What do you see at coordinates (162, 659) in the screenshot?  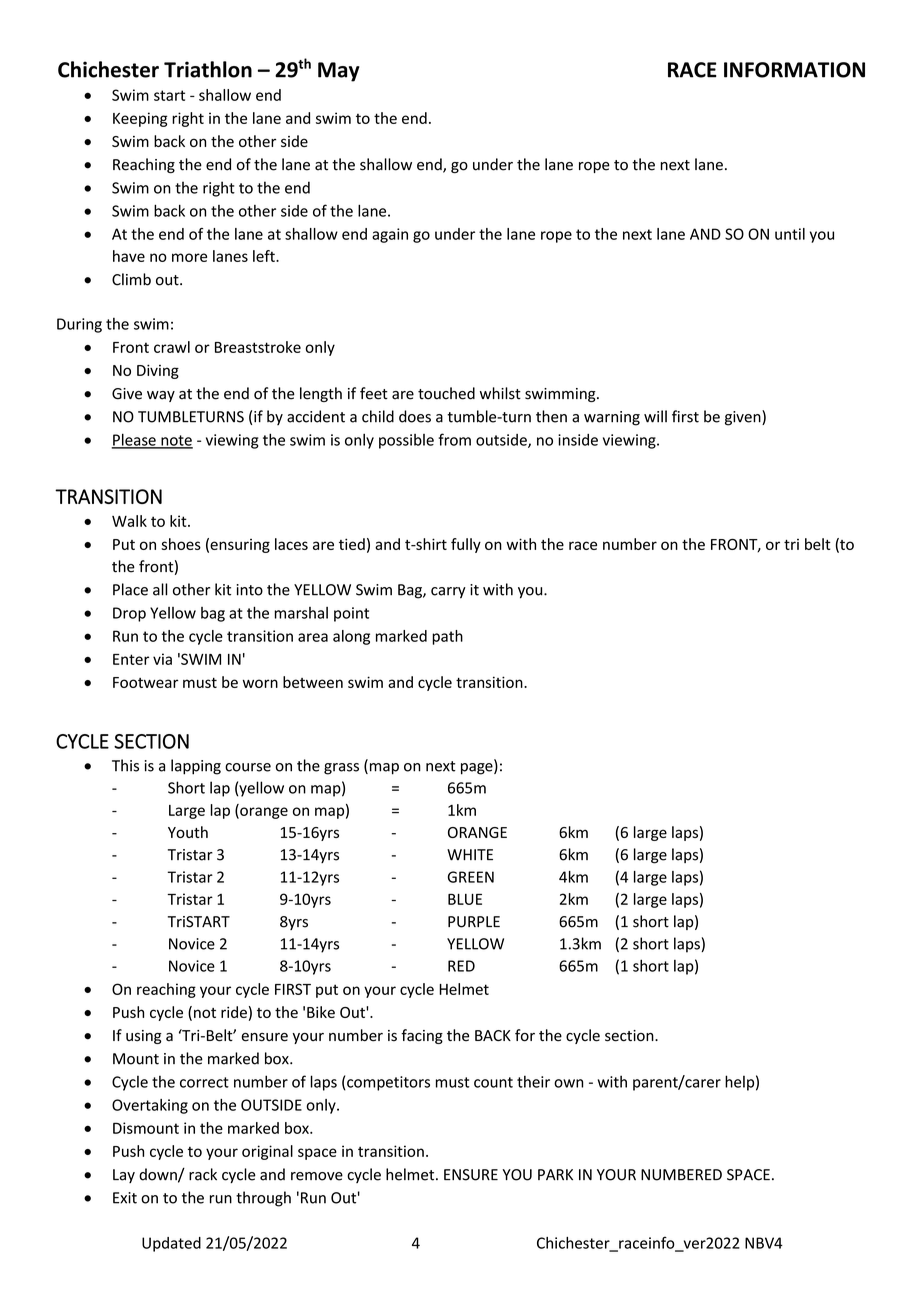 I see `via` at bounding box center [162, 659].
